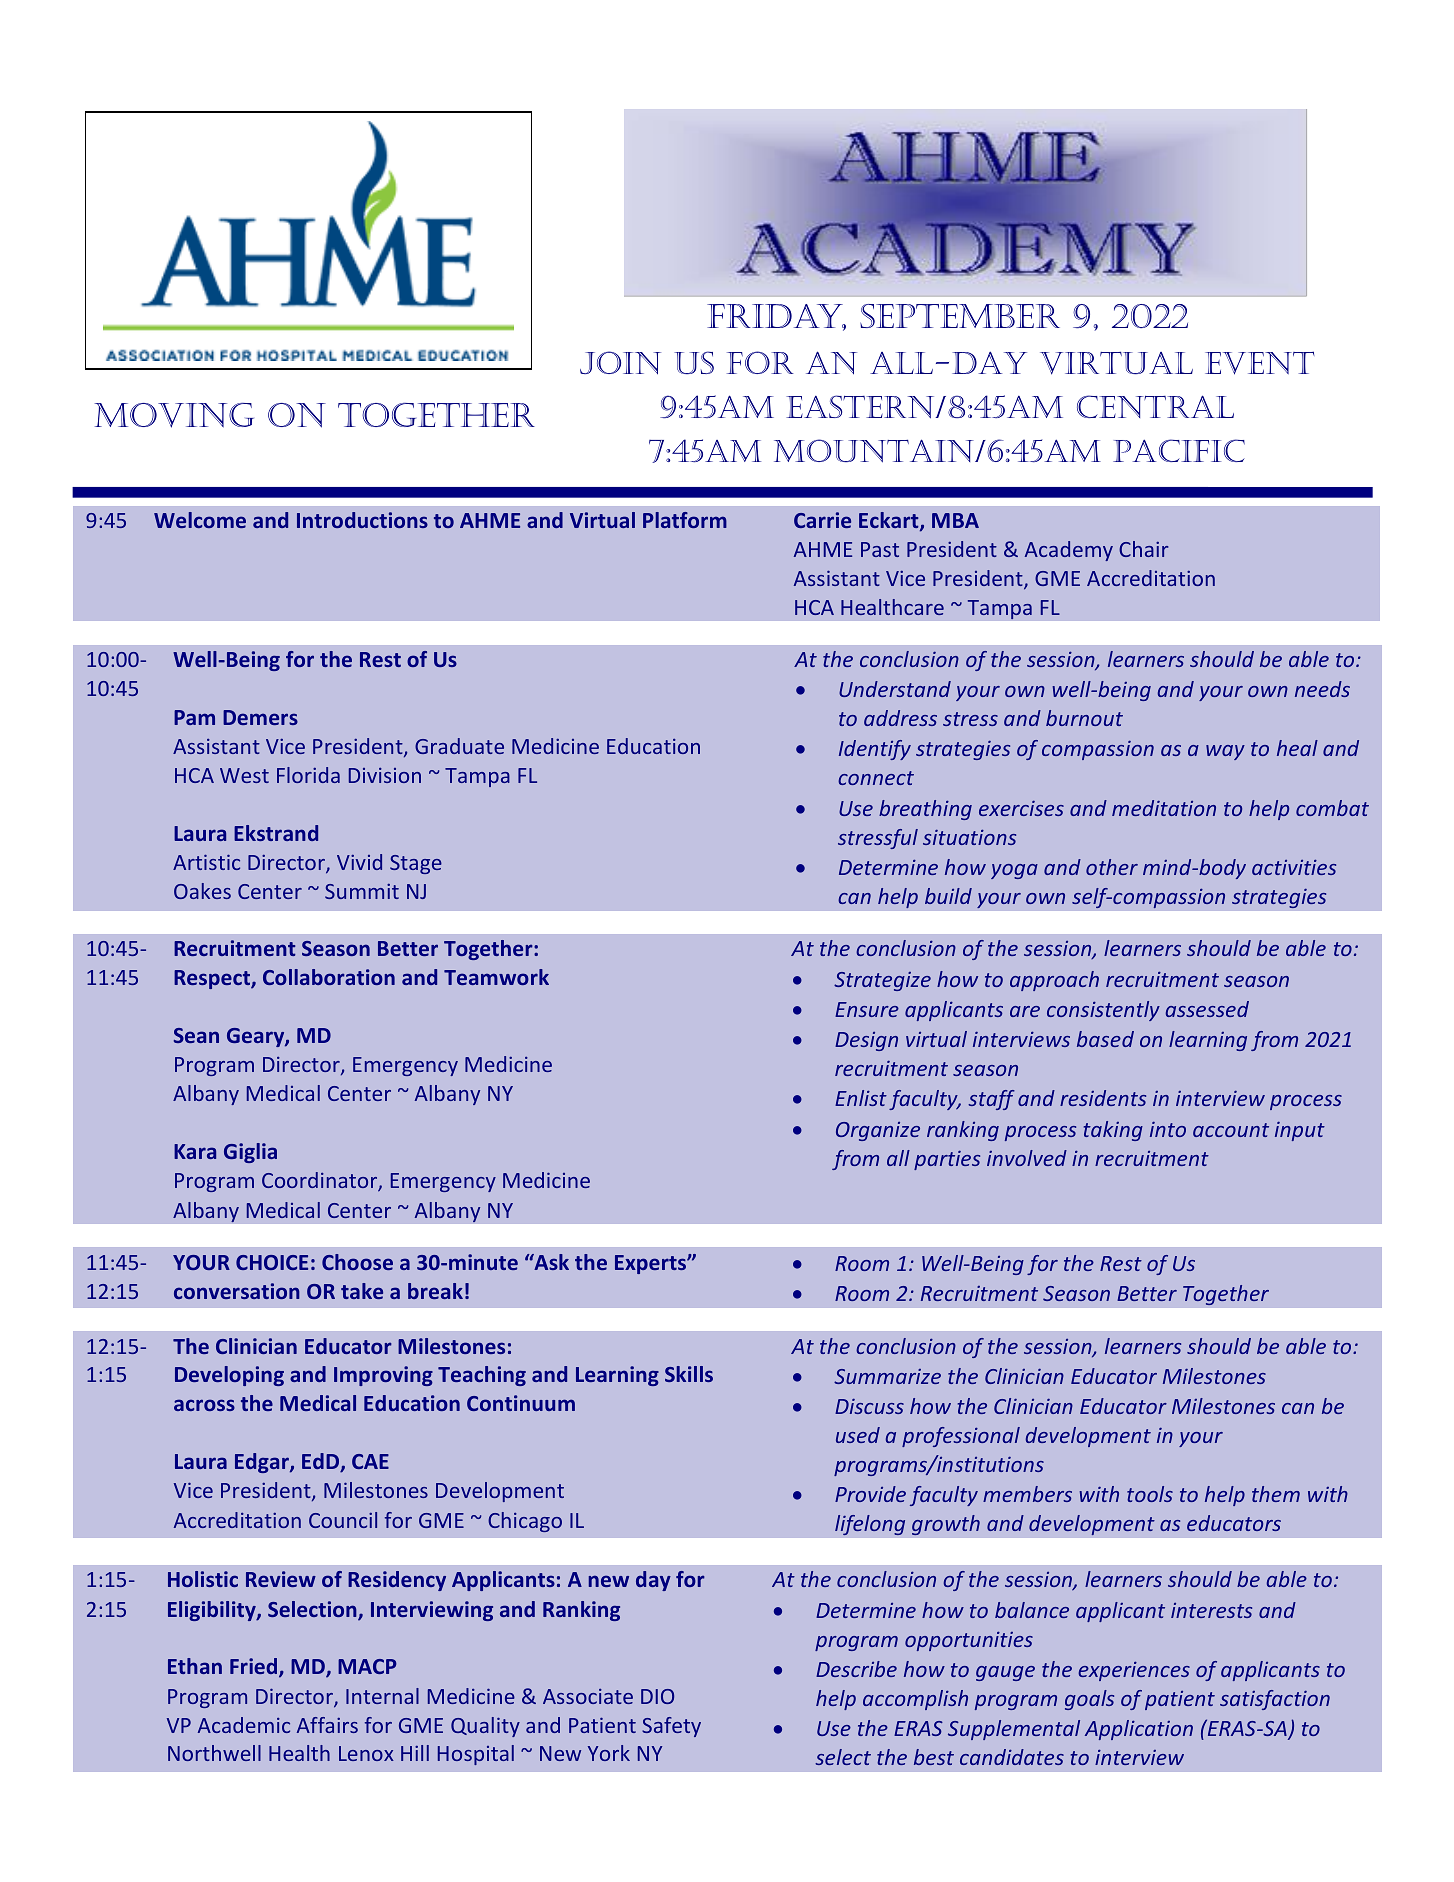  What do you see at coordinates (195, 1151) in the image?
I see `Kara` at bounding box center [195, 1151].
